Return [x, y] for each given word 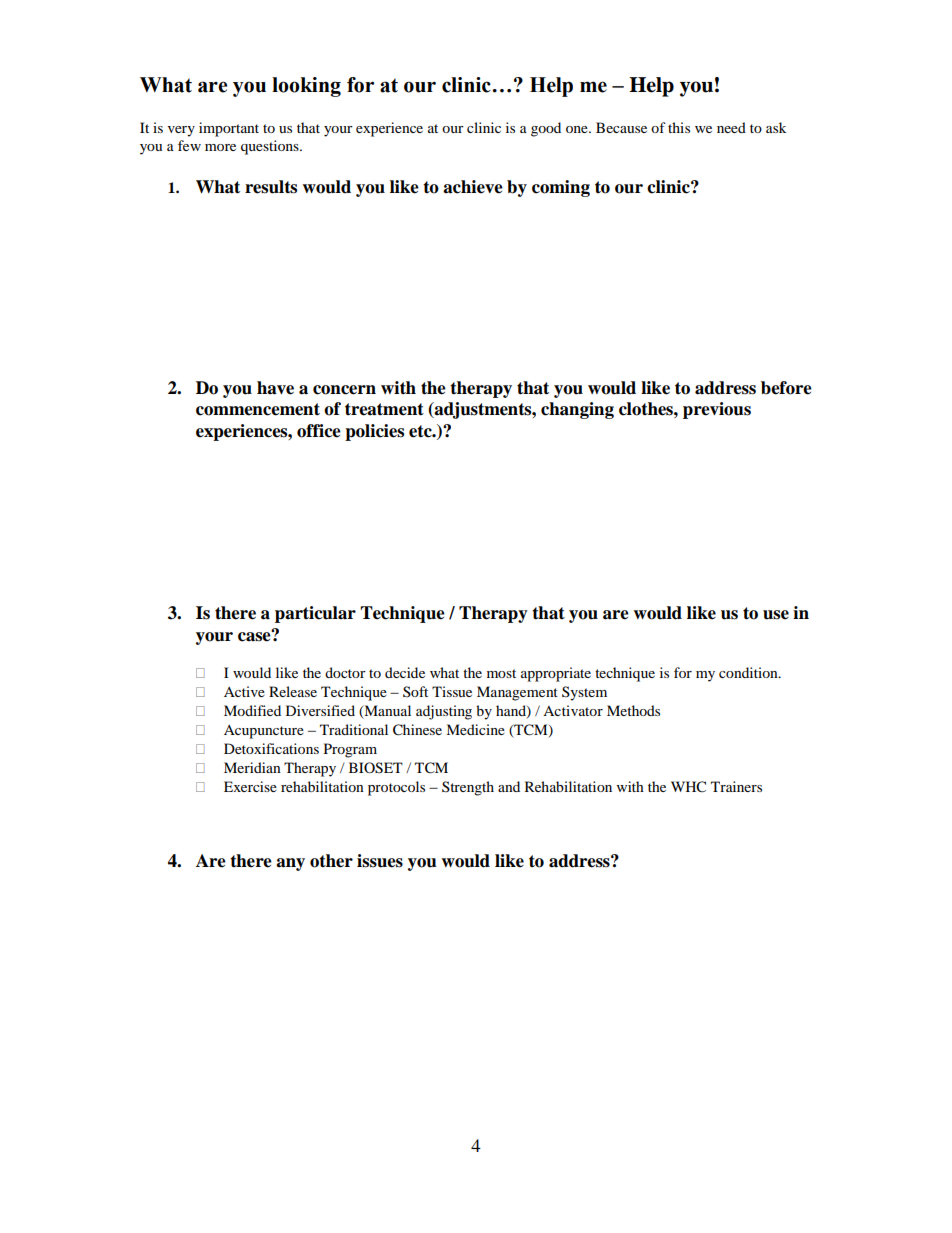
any [290, 864]
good [546, 129]
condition [749, 672]
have [275, 388]
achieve [473, 187]
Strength [468, 788]
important [229, 129]
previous [717, 410]
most [501, 673]
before [786, 388]
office [319, 431]
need [731, 127]
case [255, 636]
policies [374, 432]
